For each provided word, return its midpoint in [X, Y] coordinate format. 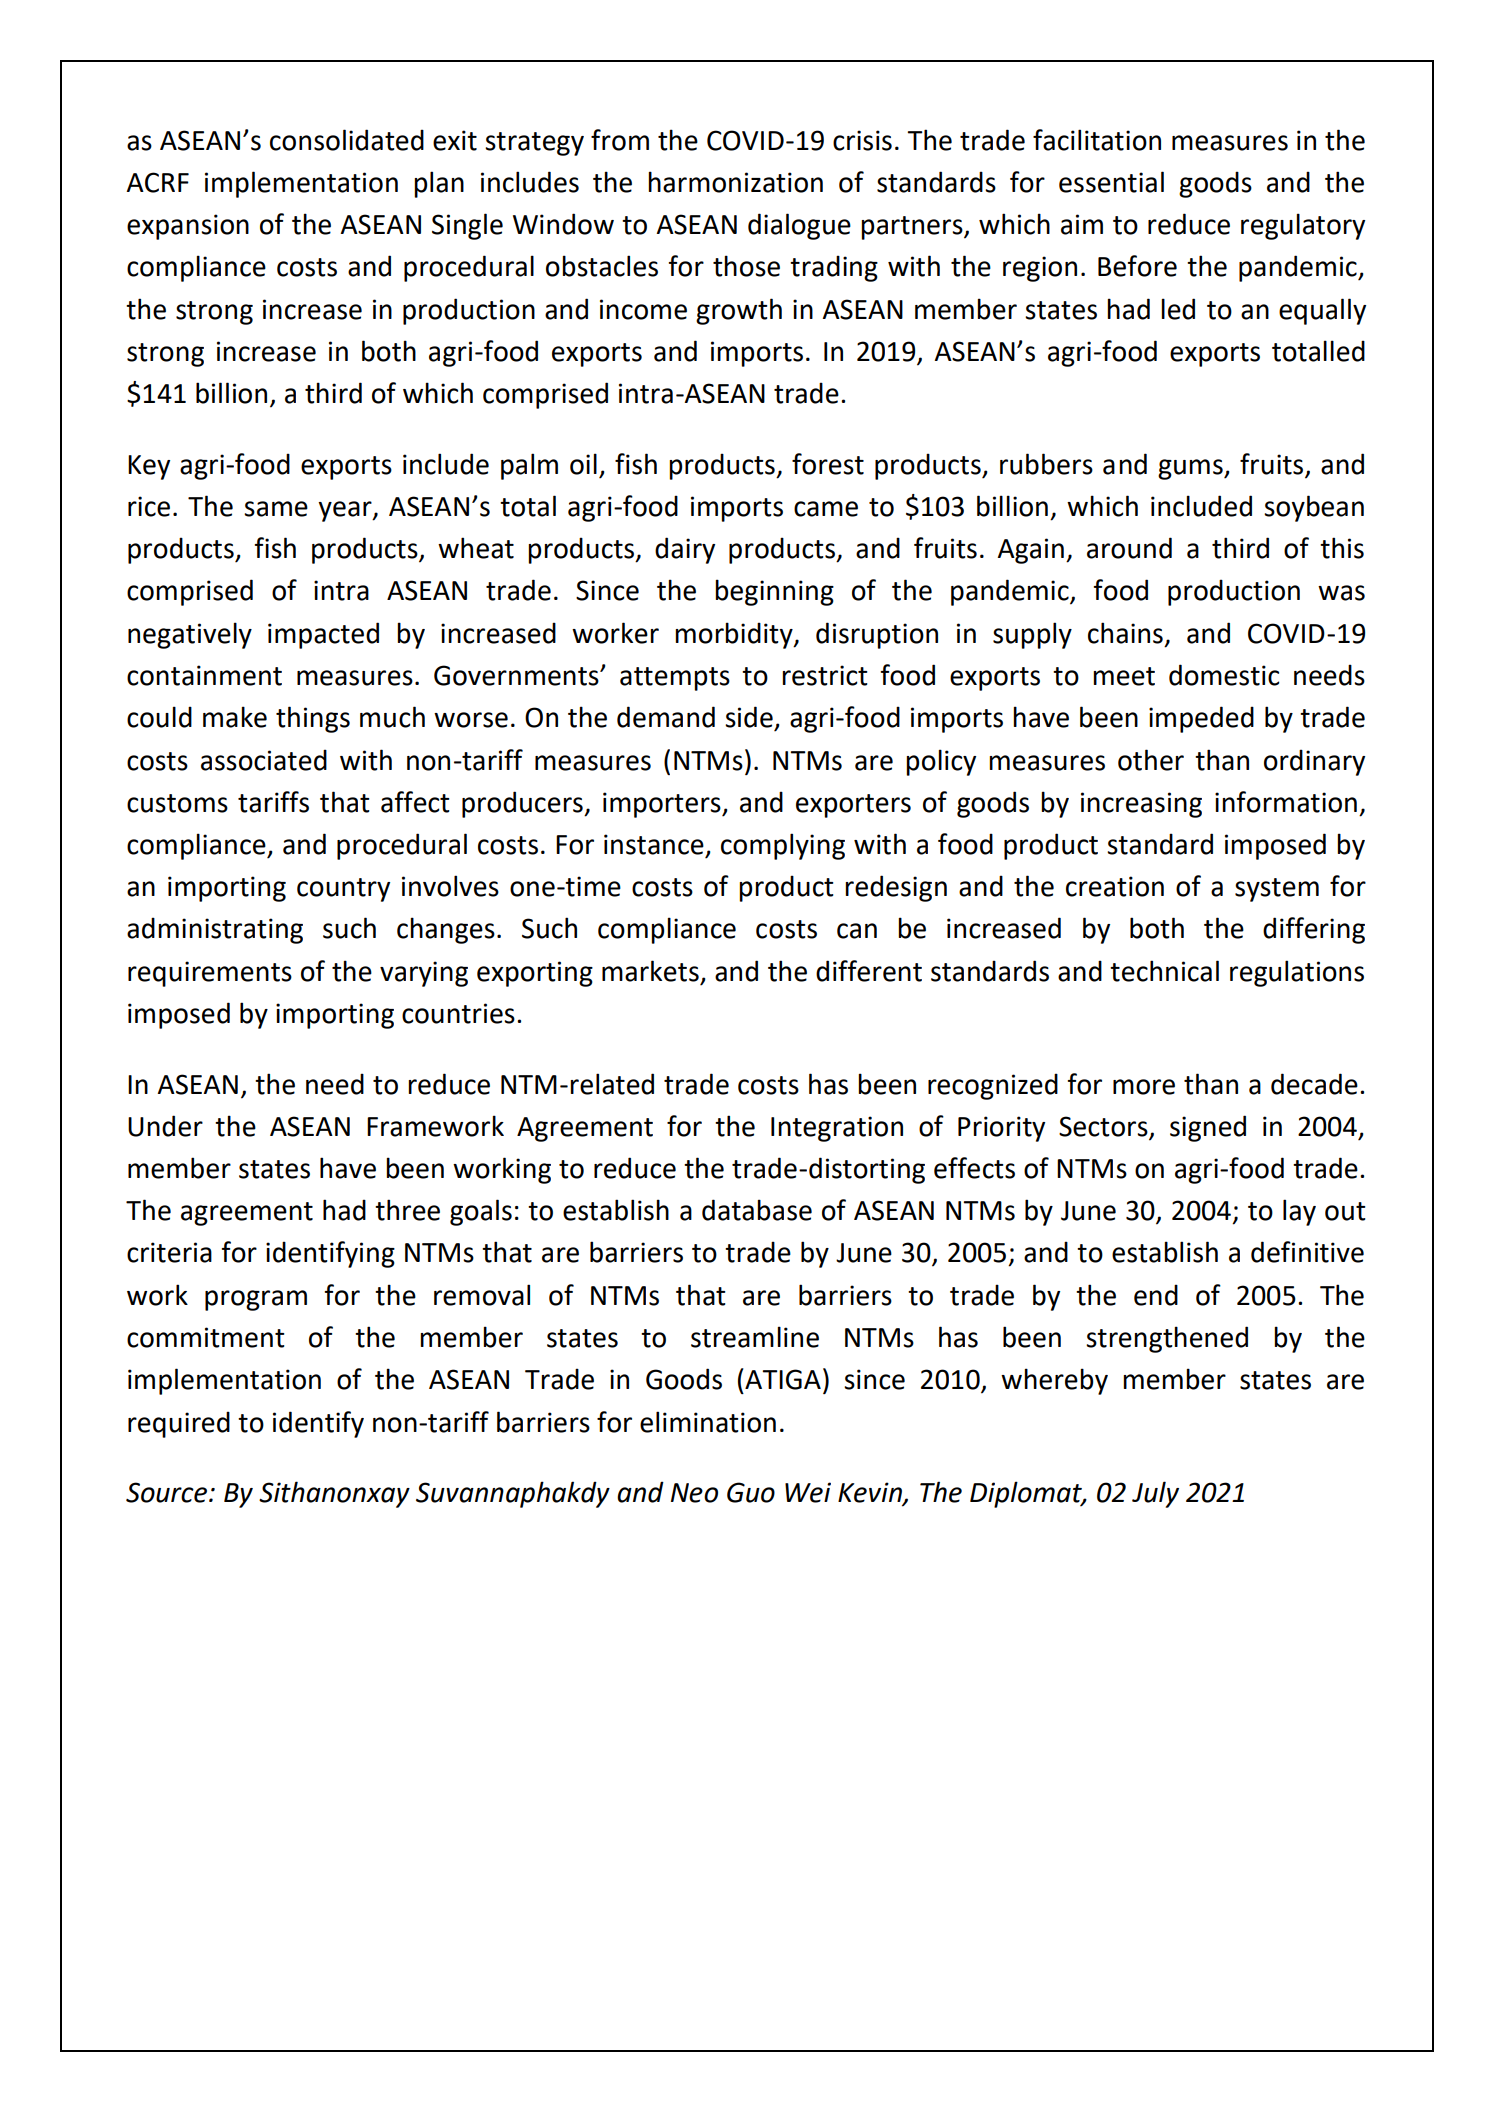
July [1155, 1494]
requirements [210, 974]
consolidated [347, 140]
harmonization [735, 182]
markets [650, 971]
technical [1164, 971]
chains [1125, 633]
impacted [323, 635]
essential [1111, 182]
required [179, 1424]
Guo [751, 1492]
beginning [774, 592]
